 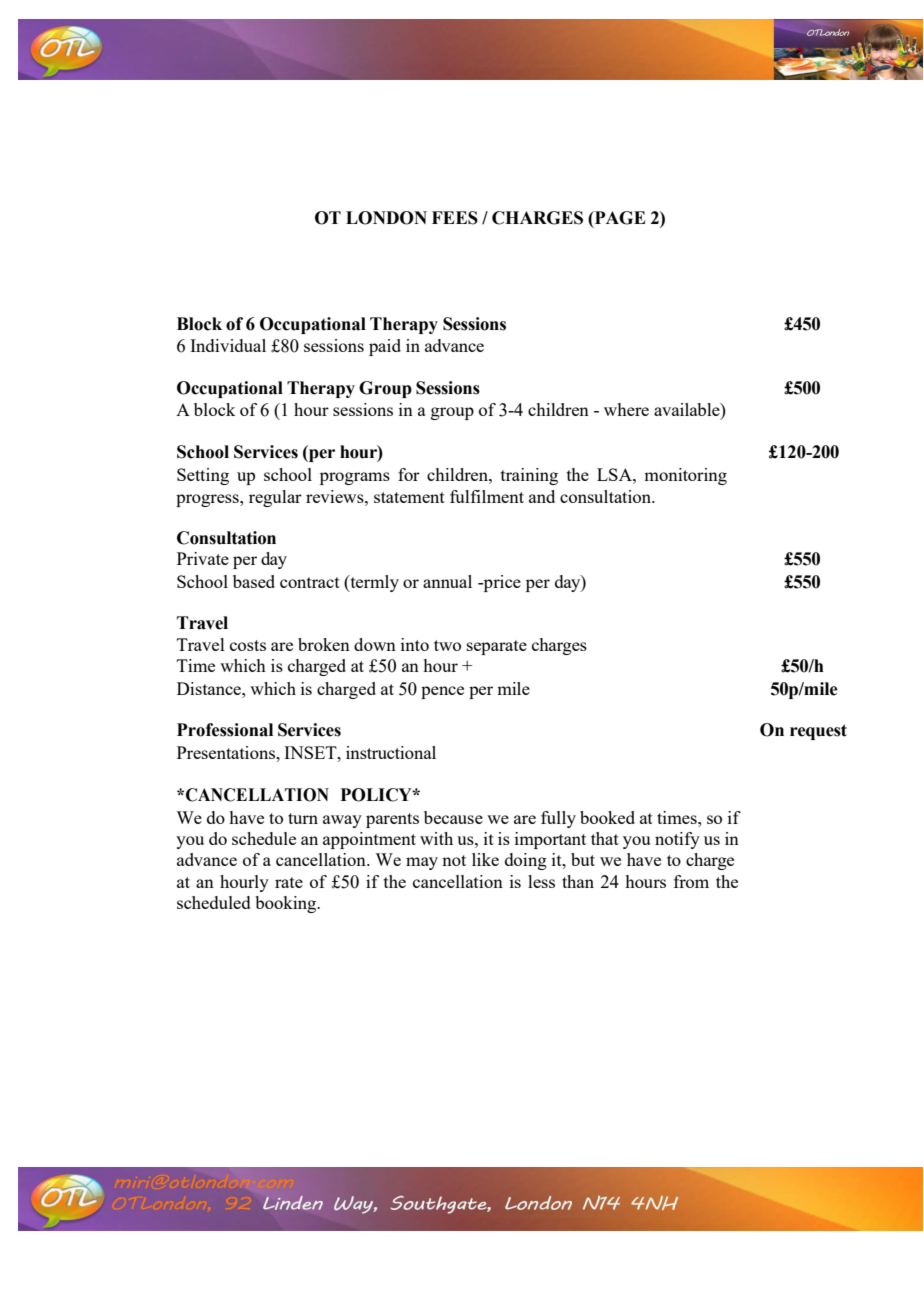 I want to click on booking, so click(x=287, y=904).
